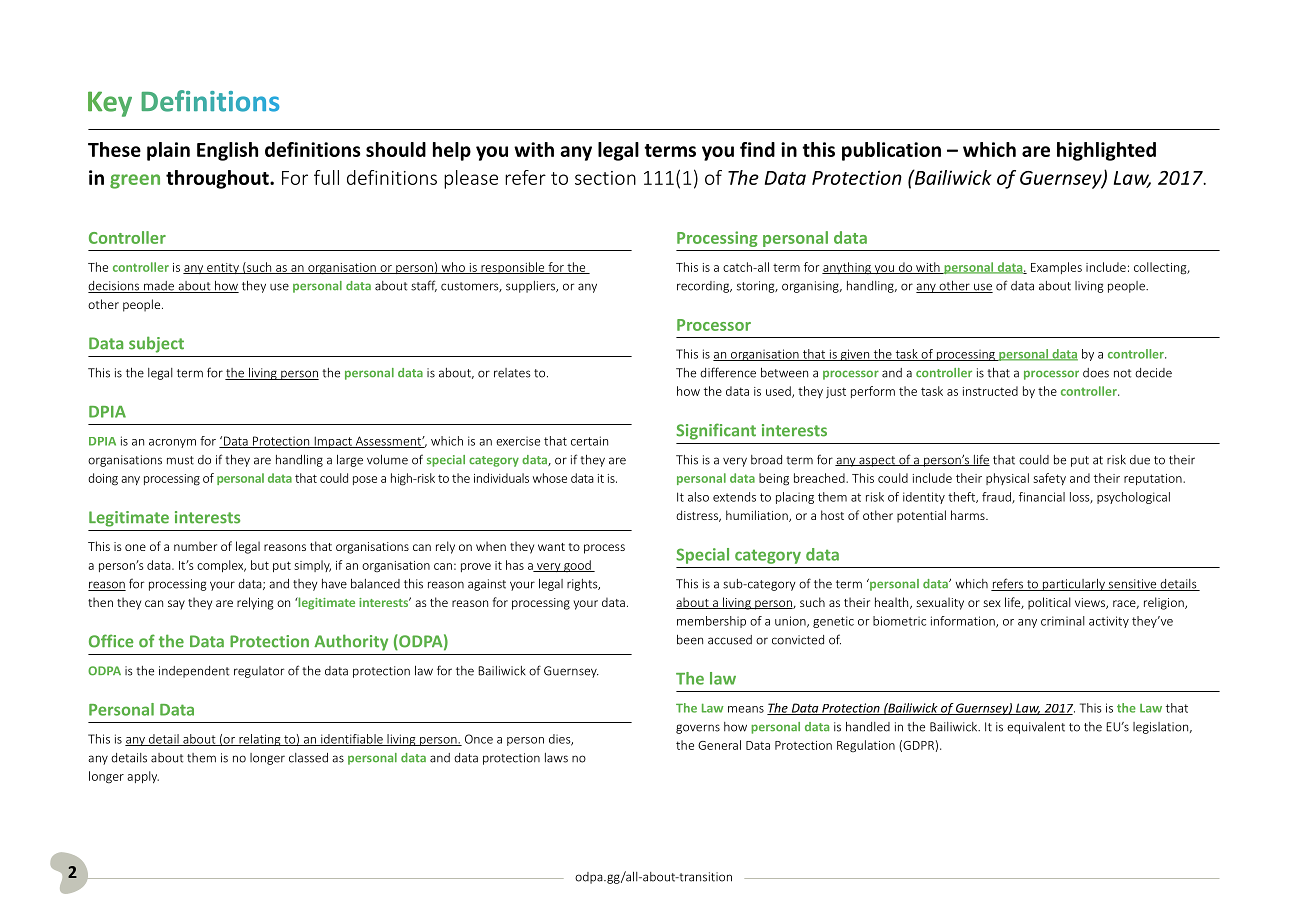  Describe the element at coordinates (891, 151) in the document. I see `publication` at that location.
